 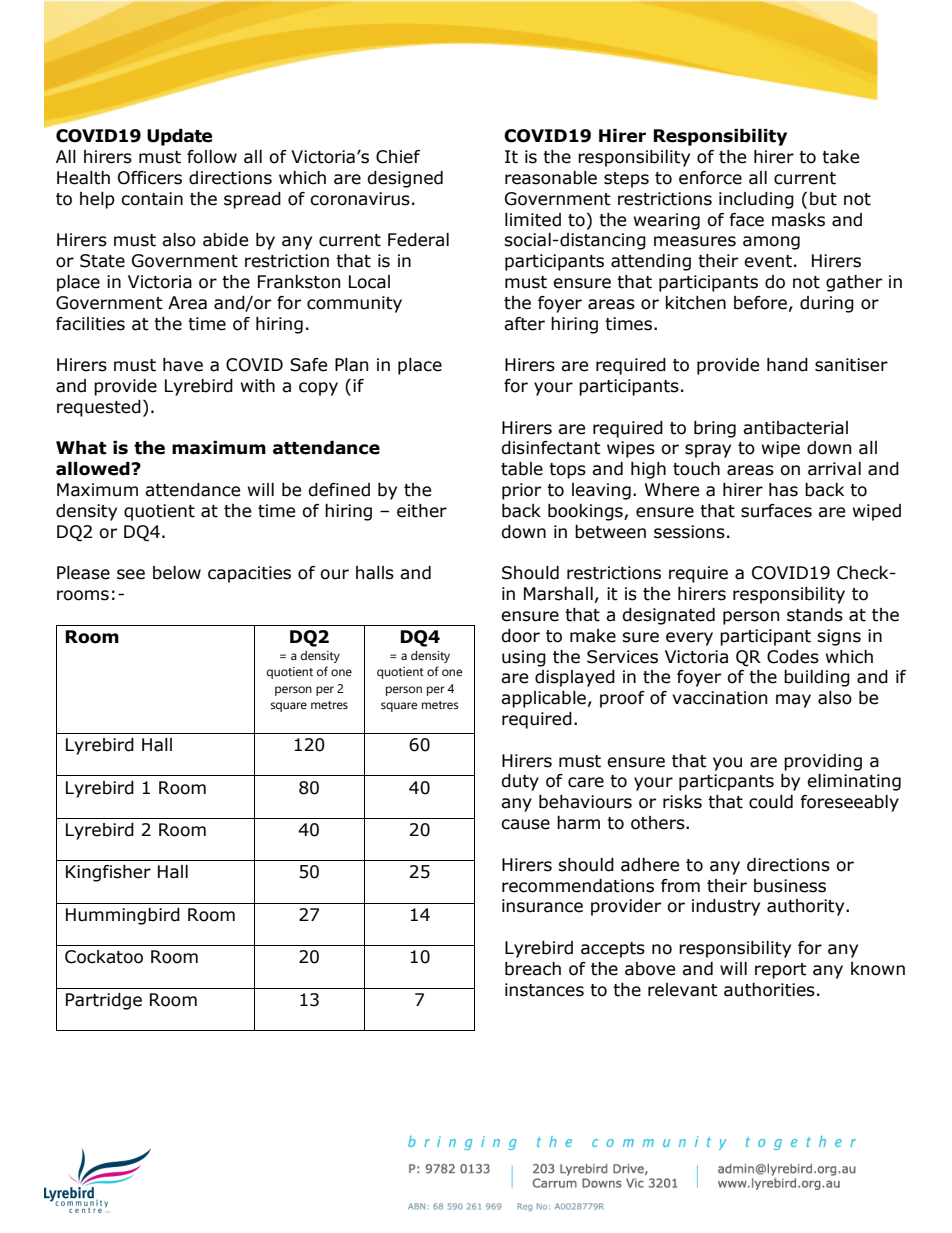 I want to click on follow, so click(x=212, y=157).
